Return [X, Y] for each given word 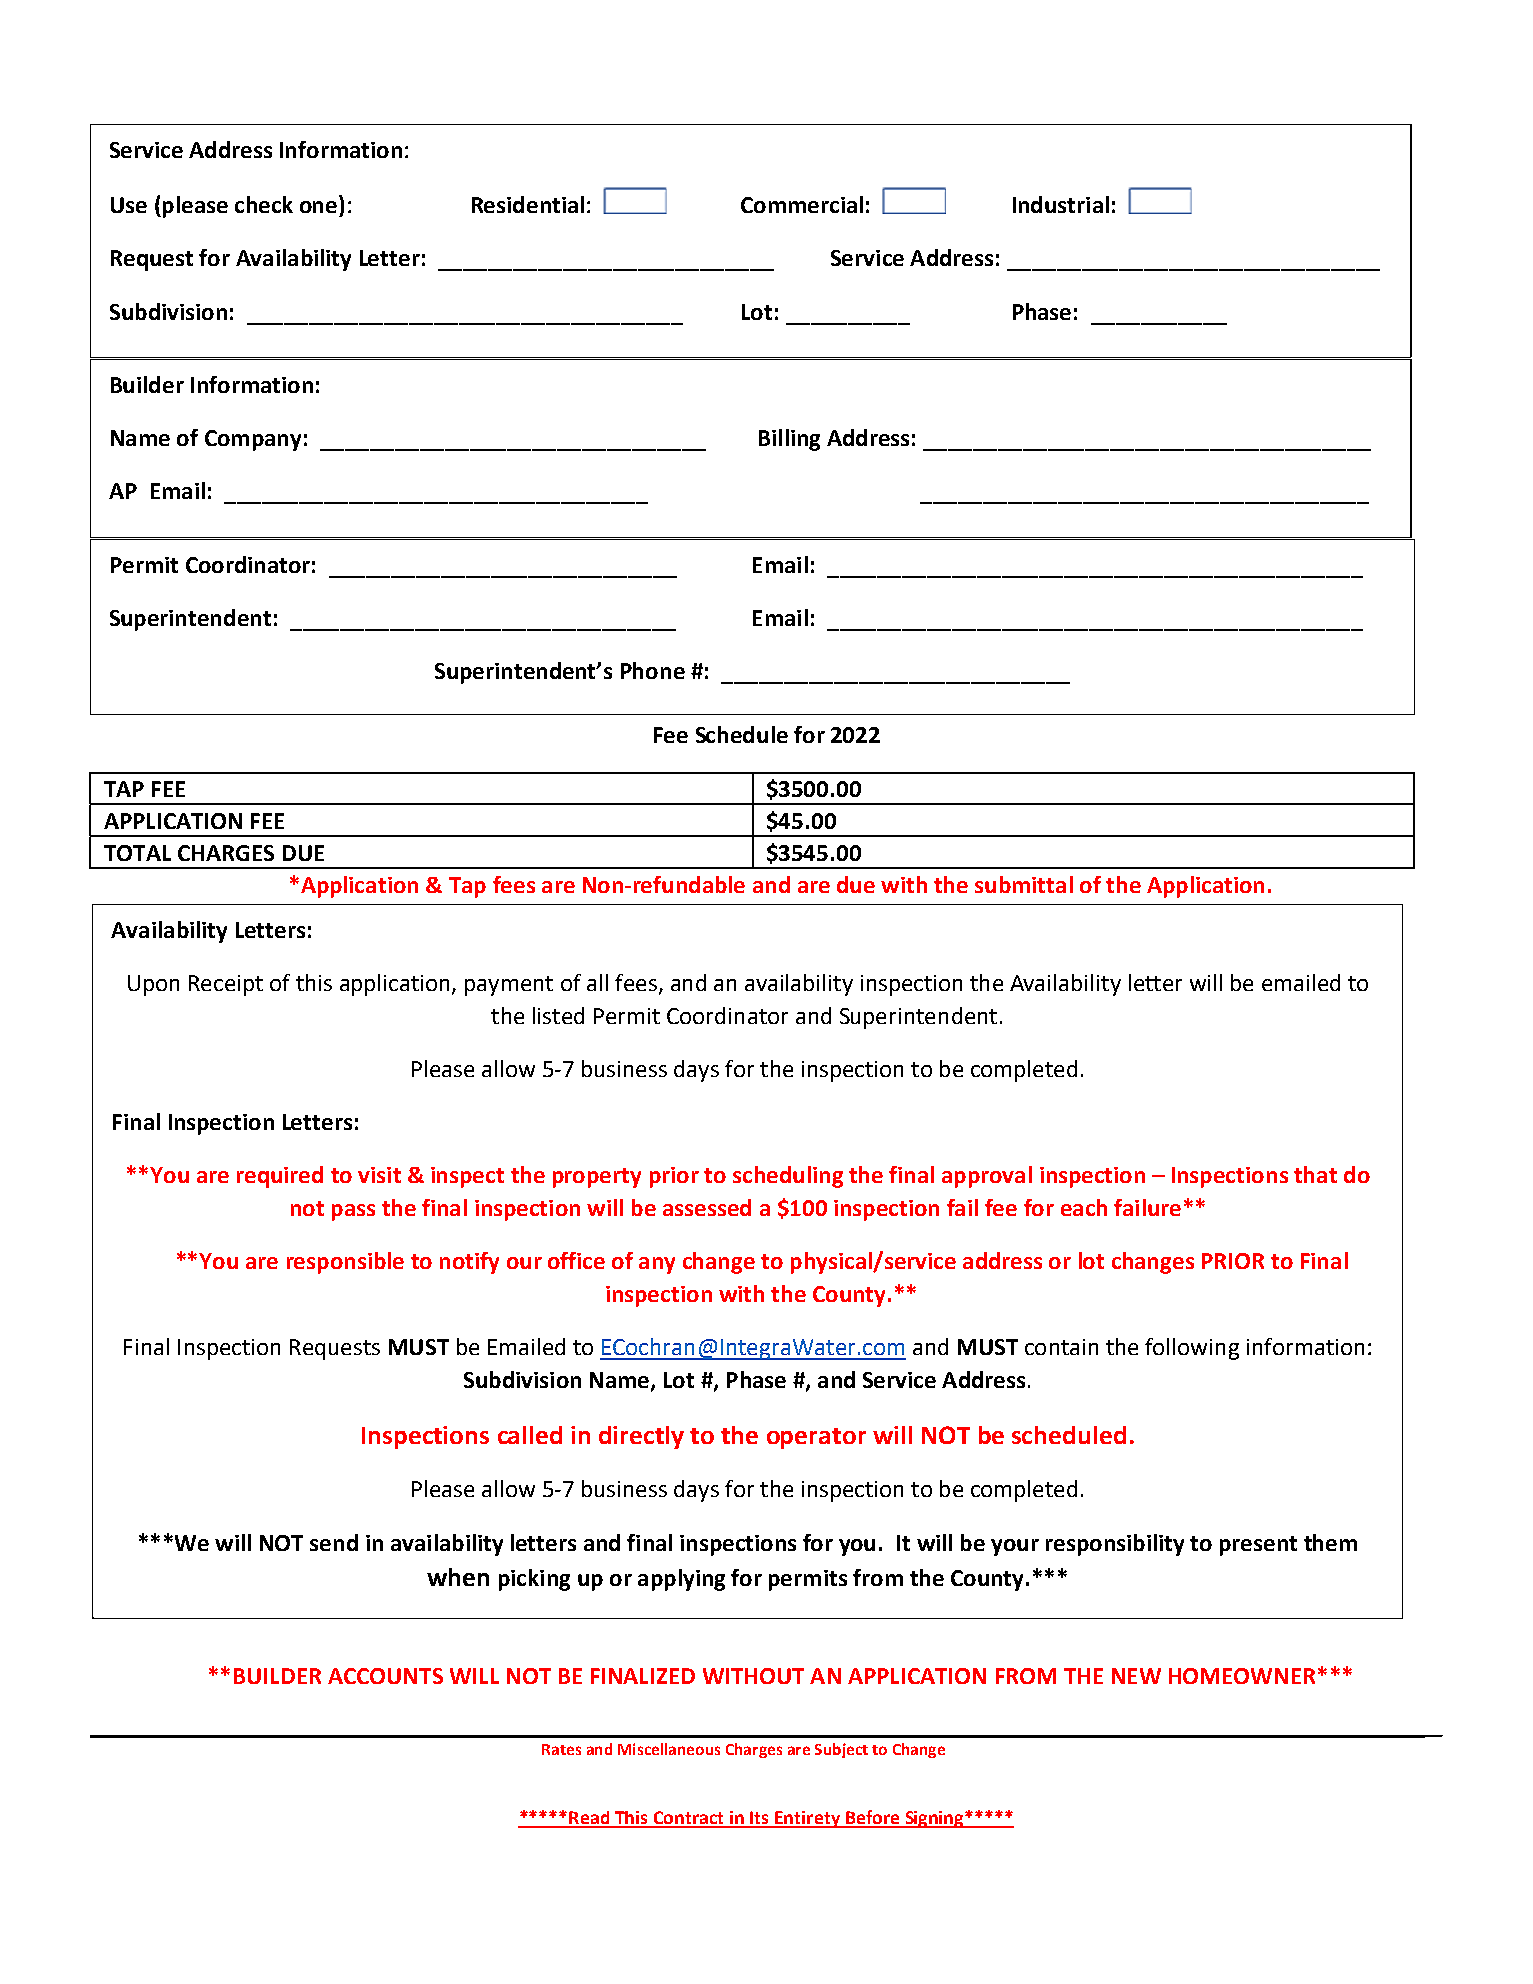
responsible [345, 1263]
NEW [1136, 1676]
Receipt [226, 985]
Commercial [802, 204]
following [1192, 1349]
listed [558, 1015]
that [1315, 1174]
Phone [653, 670]
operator [816, 1438]
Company [253, 440]
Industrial [1061, 204]
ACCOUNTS [385, 1676]
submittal [1024, 884]
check [264, 204]
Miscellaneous [669, 1749]
